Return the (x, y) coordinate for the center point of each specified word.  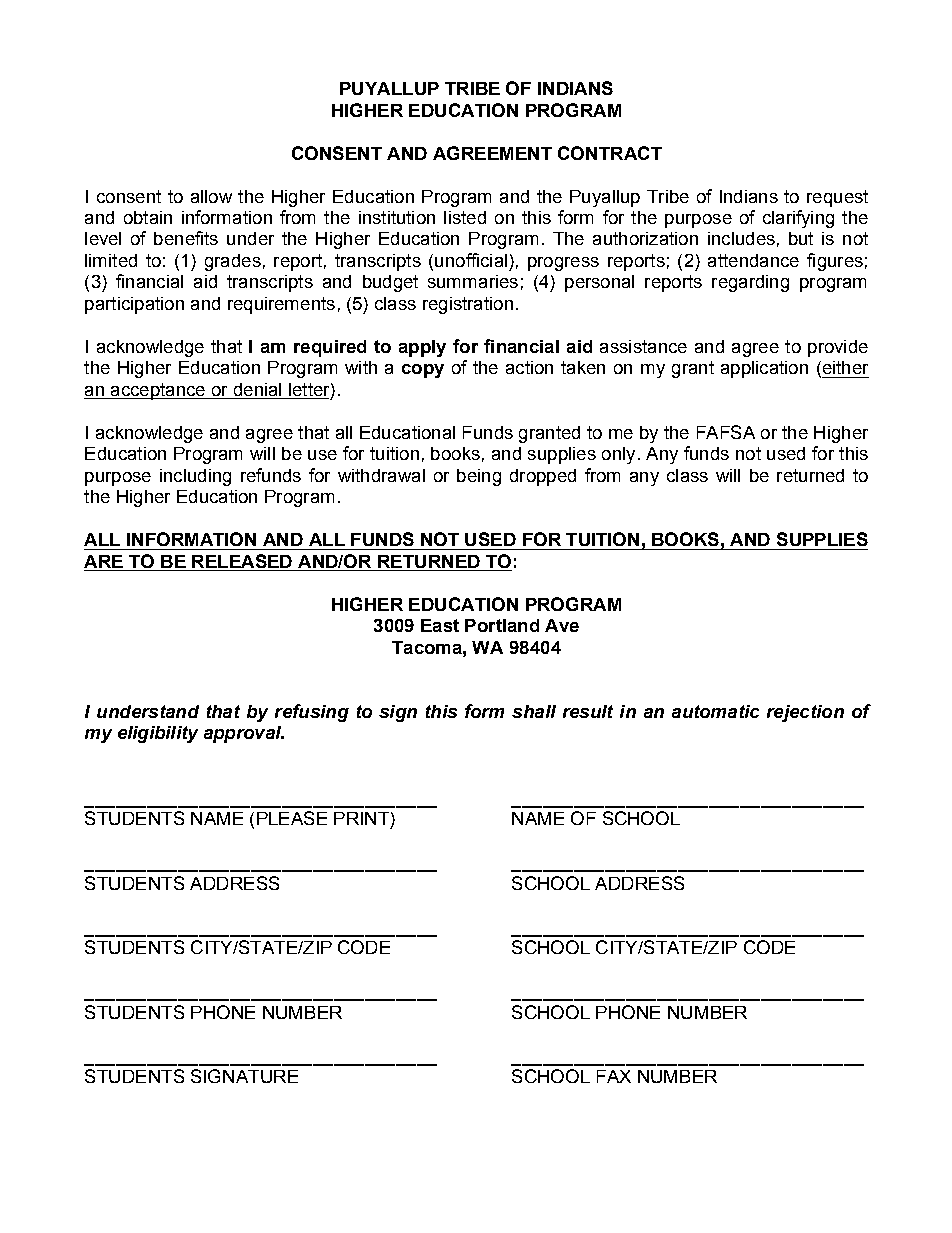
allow (211, 196)
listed (465, 217)
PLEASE (292, 818)
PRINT (361, 818)
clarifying (798, 219)
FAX (614, 1076)
